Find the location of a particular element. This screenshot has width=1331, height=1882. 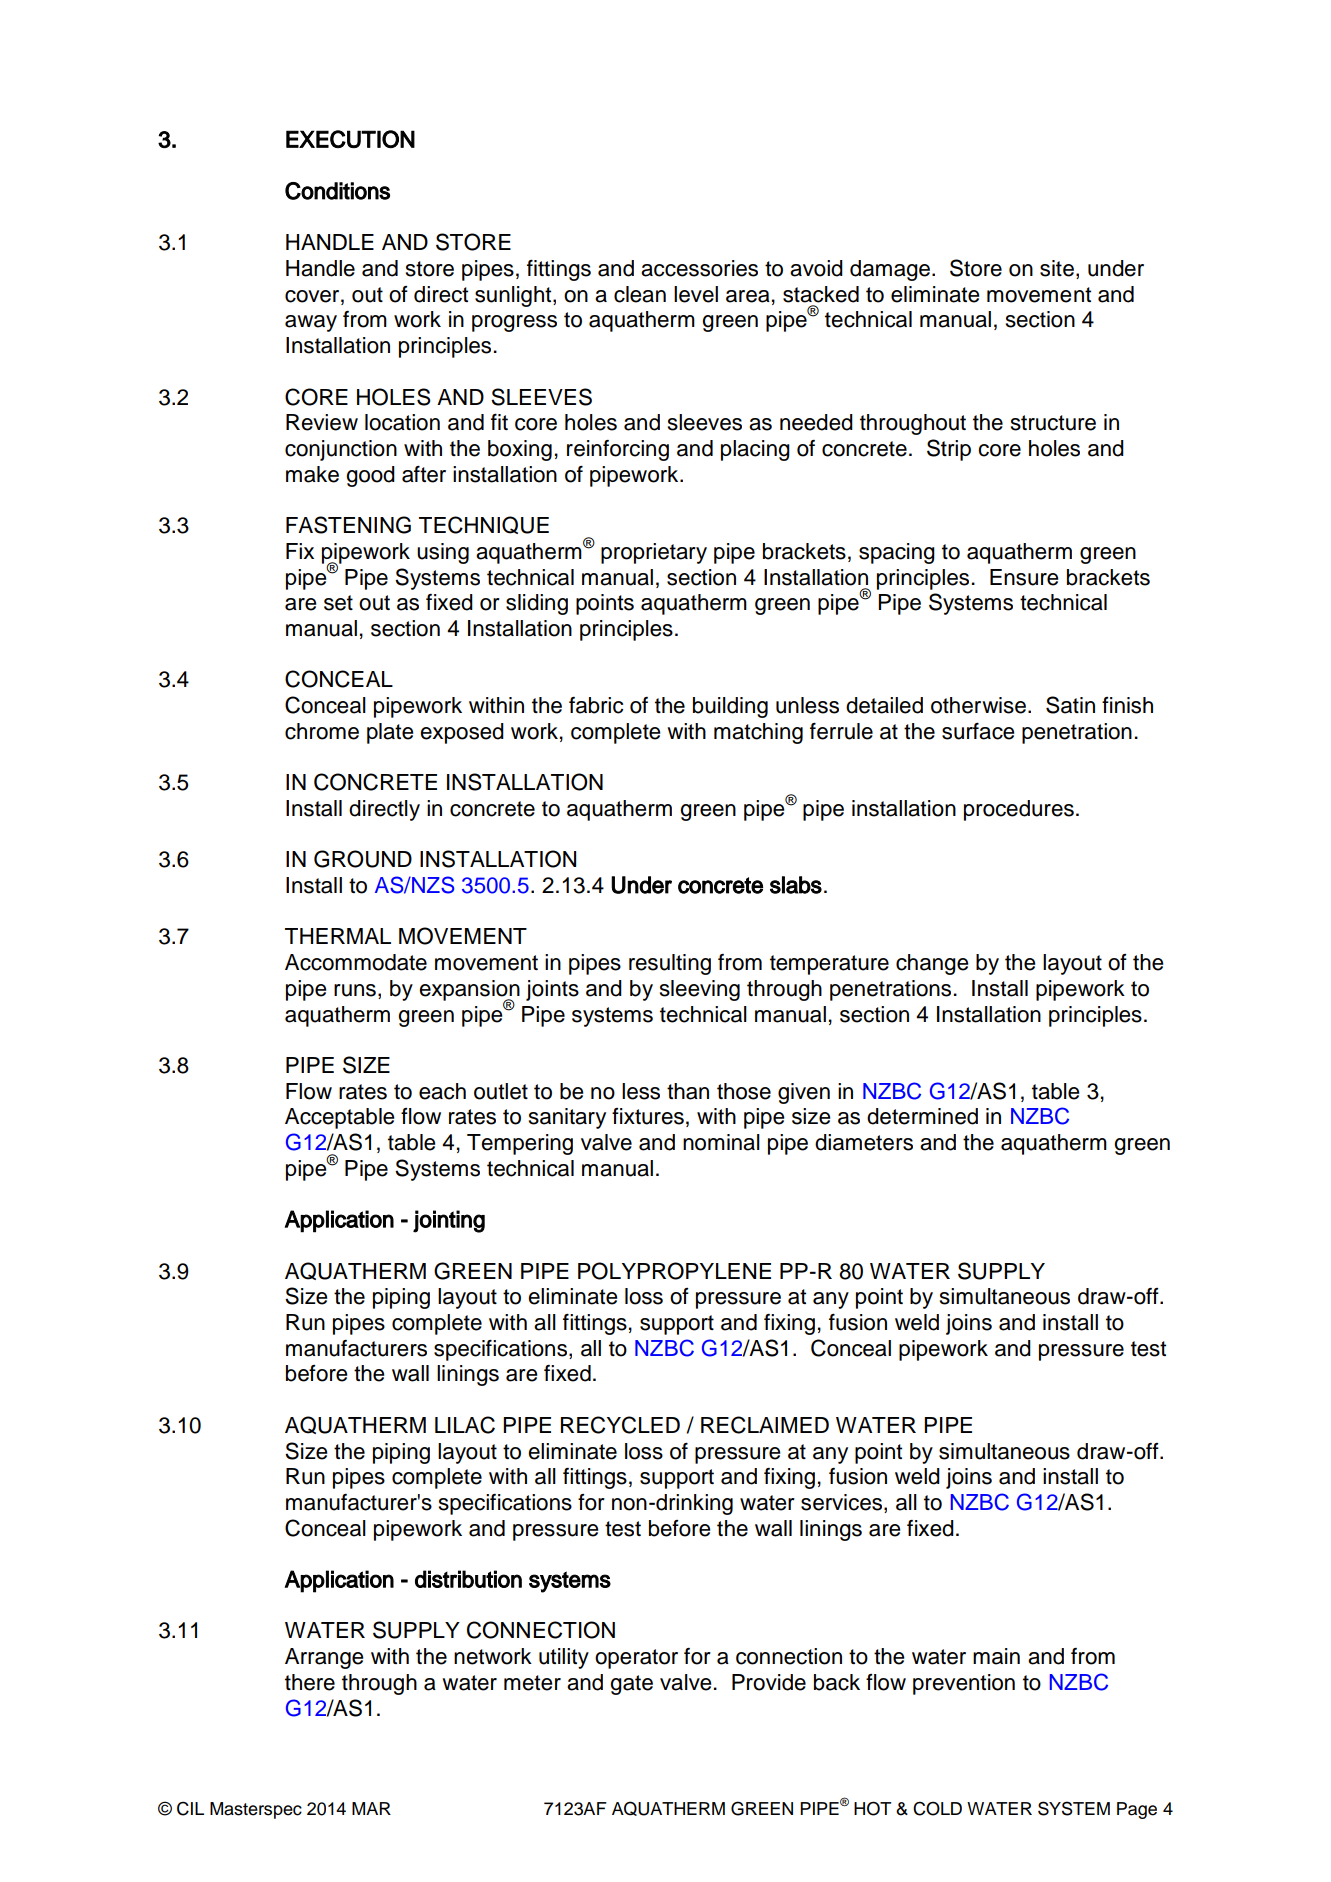

chrome is located at coordinates (322, 731).
